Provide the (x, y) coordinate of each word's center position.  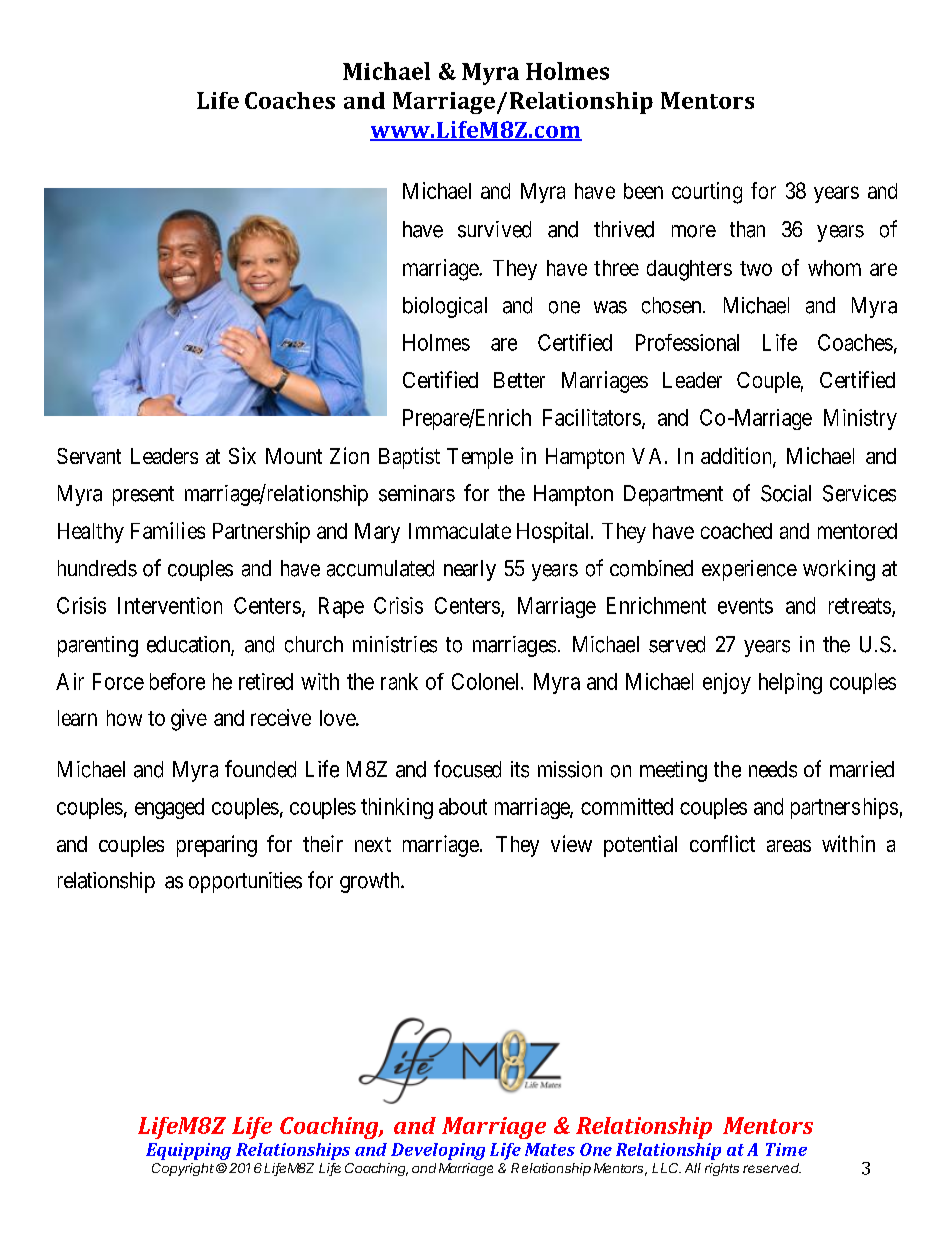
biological (445, 307)
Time (786, 1149)
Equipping (188, 1151)
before (177, 681)
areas (789, 846)
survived (494, 229)
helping (790, 683)
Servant (89, 456)
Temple (480, 458)
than (747, 229)
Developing (438, 1151)
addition (737, 457)
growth (371, 882)
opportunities (245, 882)
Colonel (487, 681)
